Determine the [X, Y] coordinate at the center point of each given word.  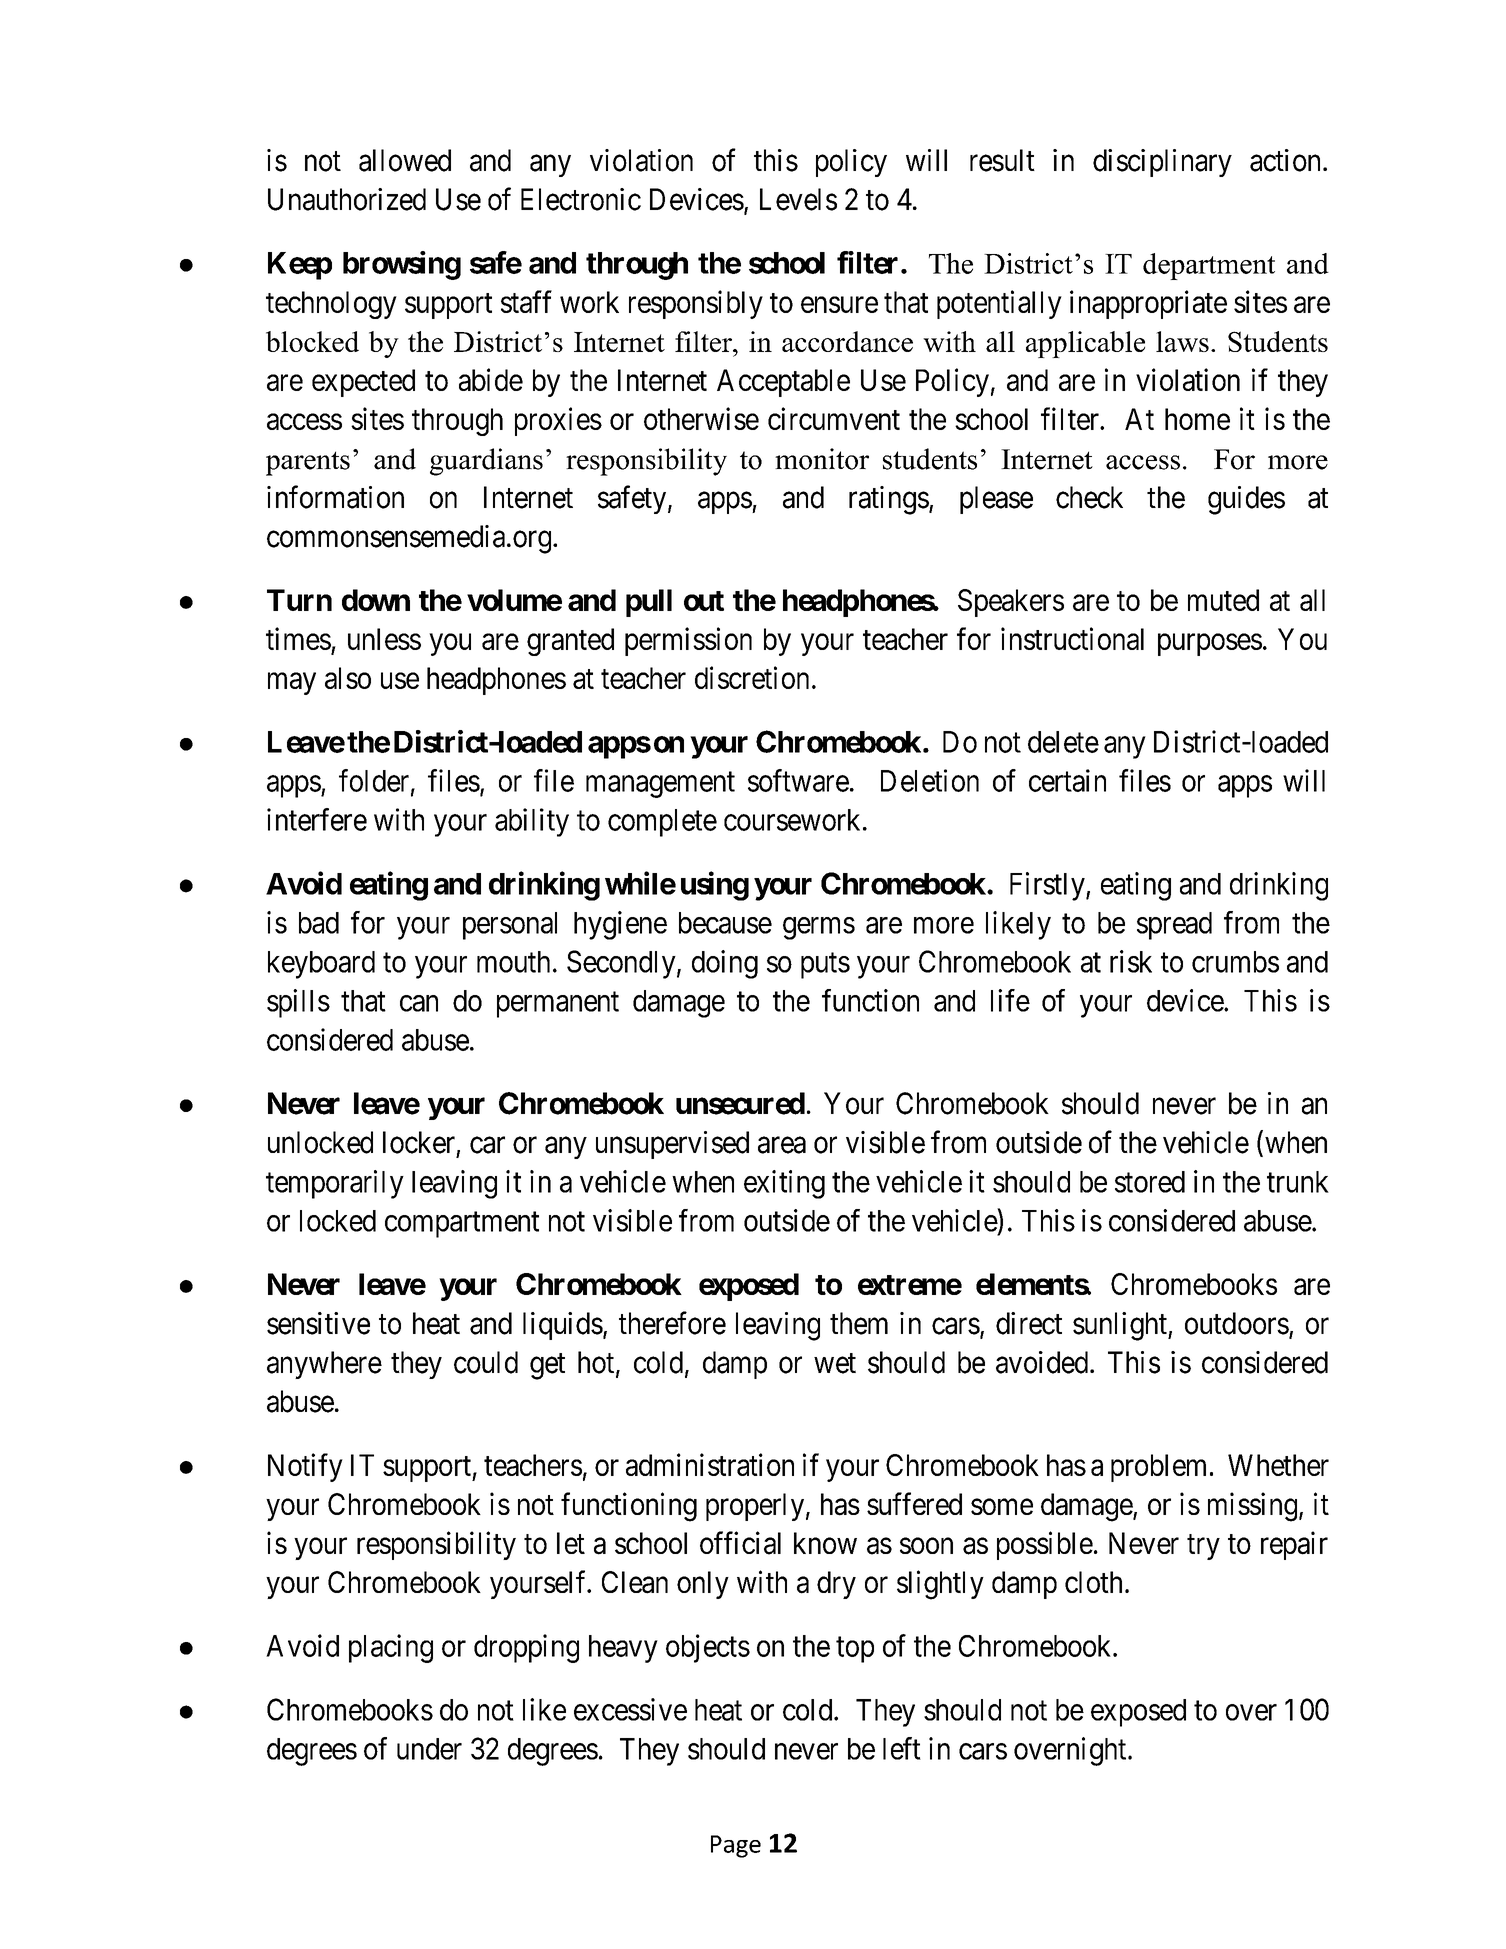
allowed [405, 160]
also [348, 678]
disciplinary [1162, 163]
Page [736, 1846]
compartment [462, 1225]
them [859, 1323]
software [798, 780]
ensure [839, 305]
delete [1063, 742]
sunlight [1121, 1326]
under [429, 1749]
